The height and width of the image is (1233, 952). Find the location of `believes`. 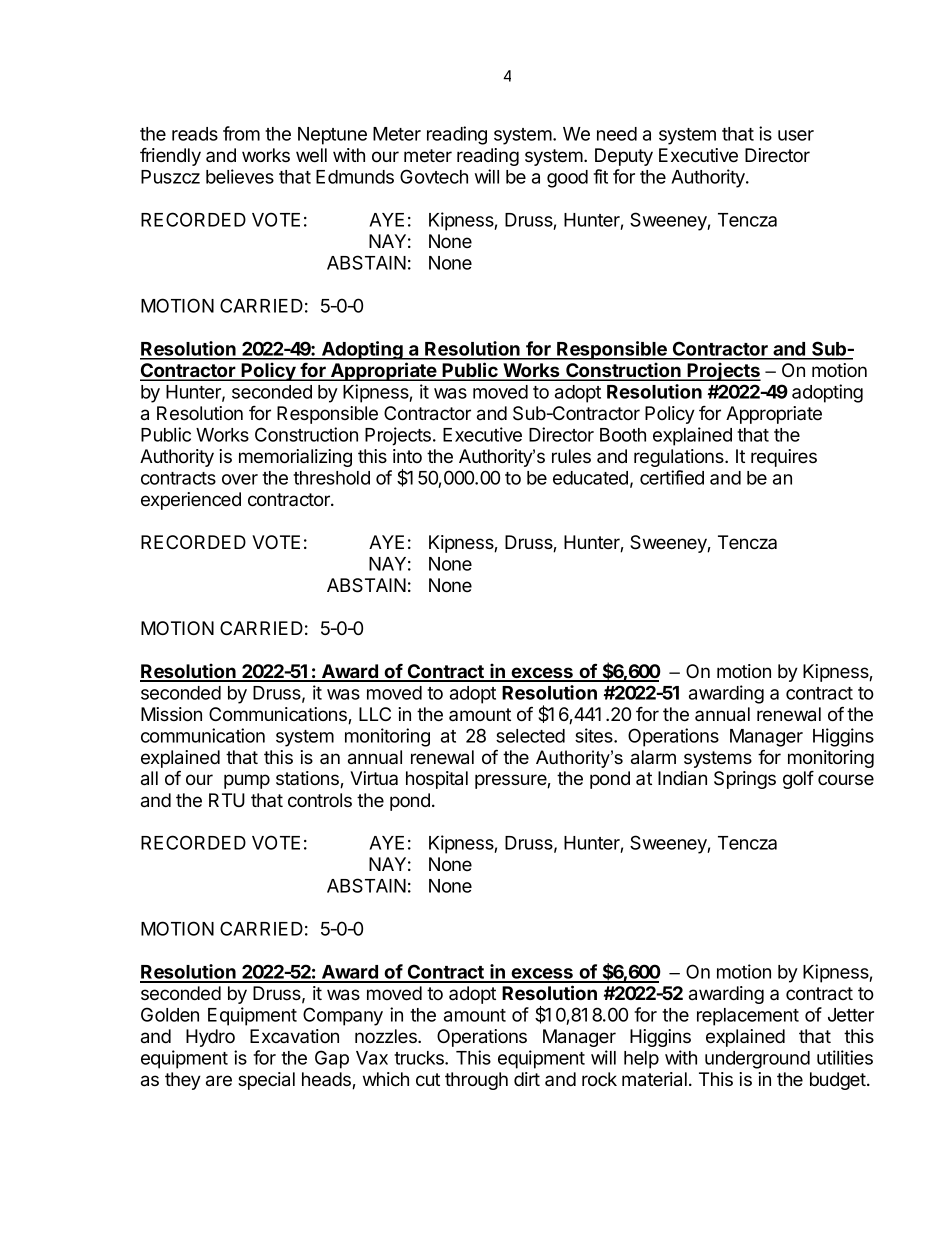

believes is located at coordinates (240, 176).
